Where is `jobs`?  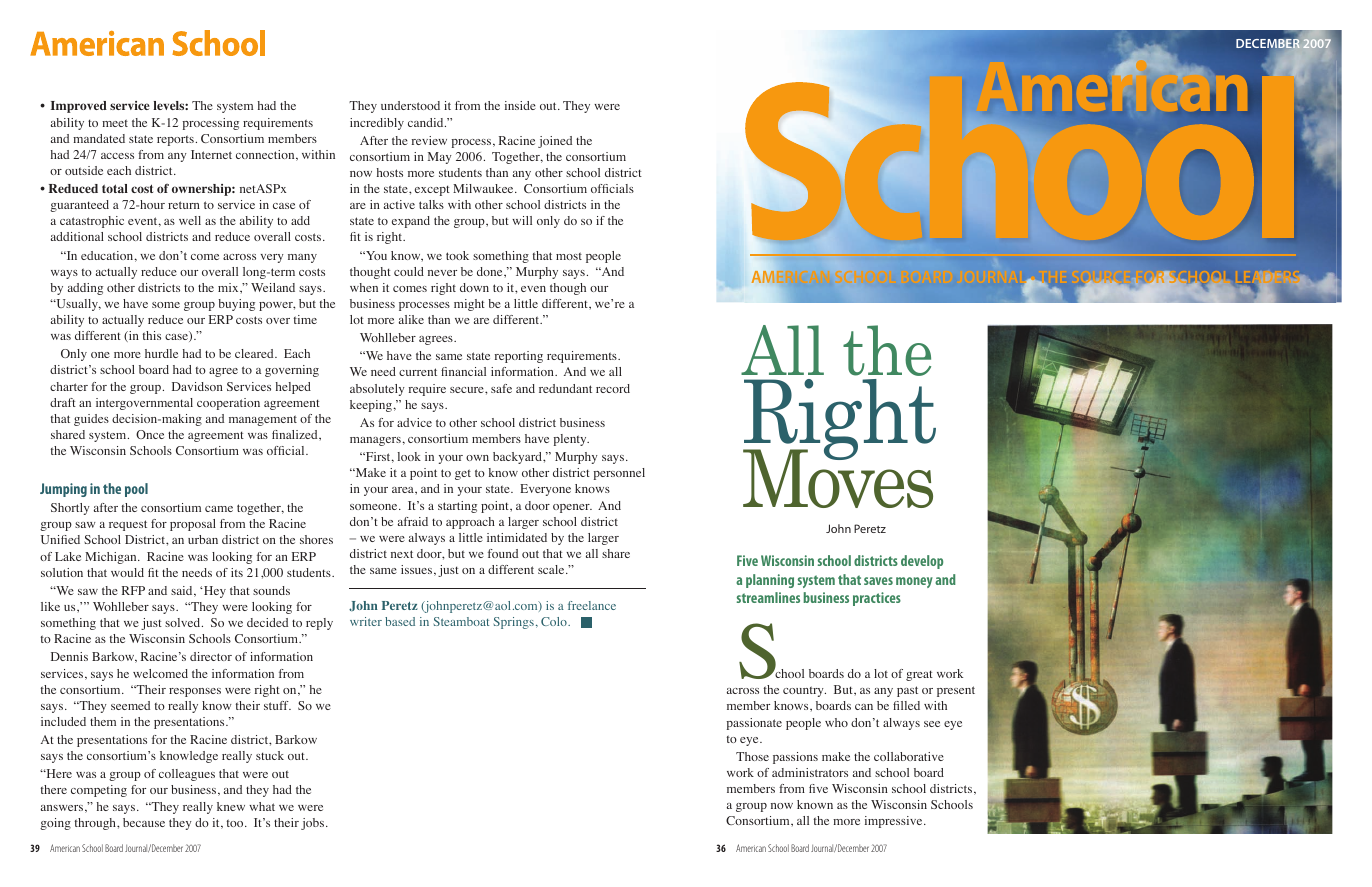
jobs is located at coordinates (314, 824).
